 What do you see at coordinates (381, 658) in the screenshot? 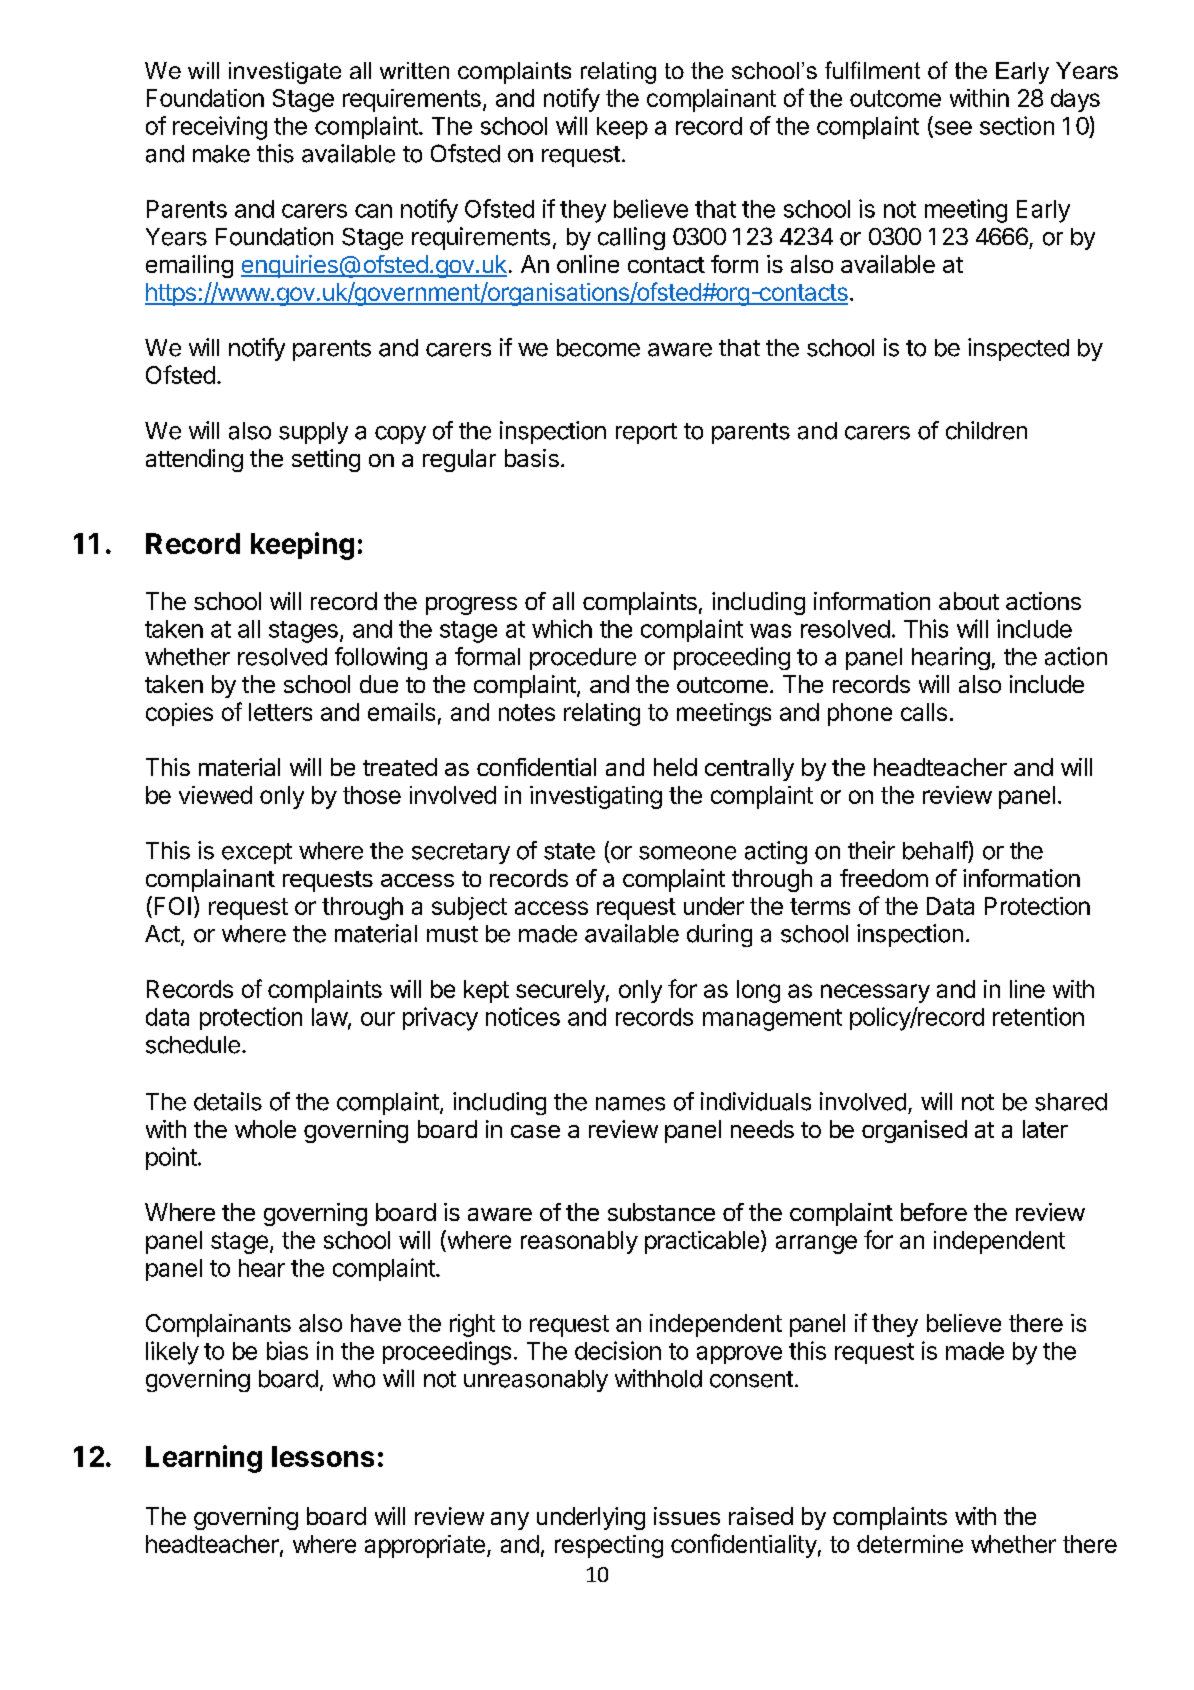
I see `following` at bounding box center [381, 658].
